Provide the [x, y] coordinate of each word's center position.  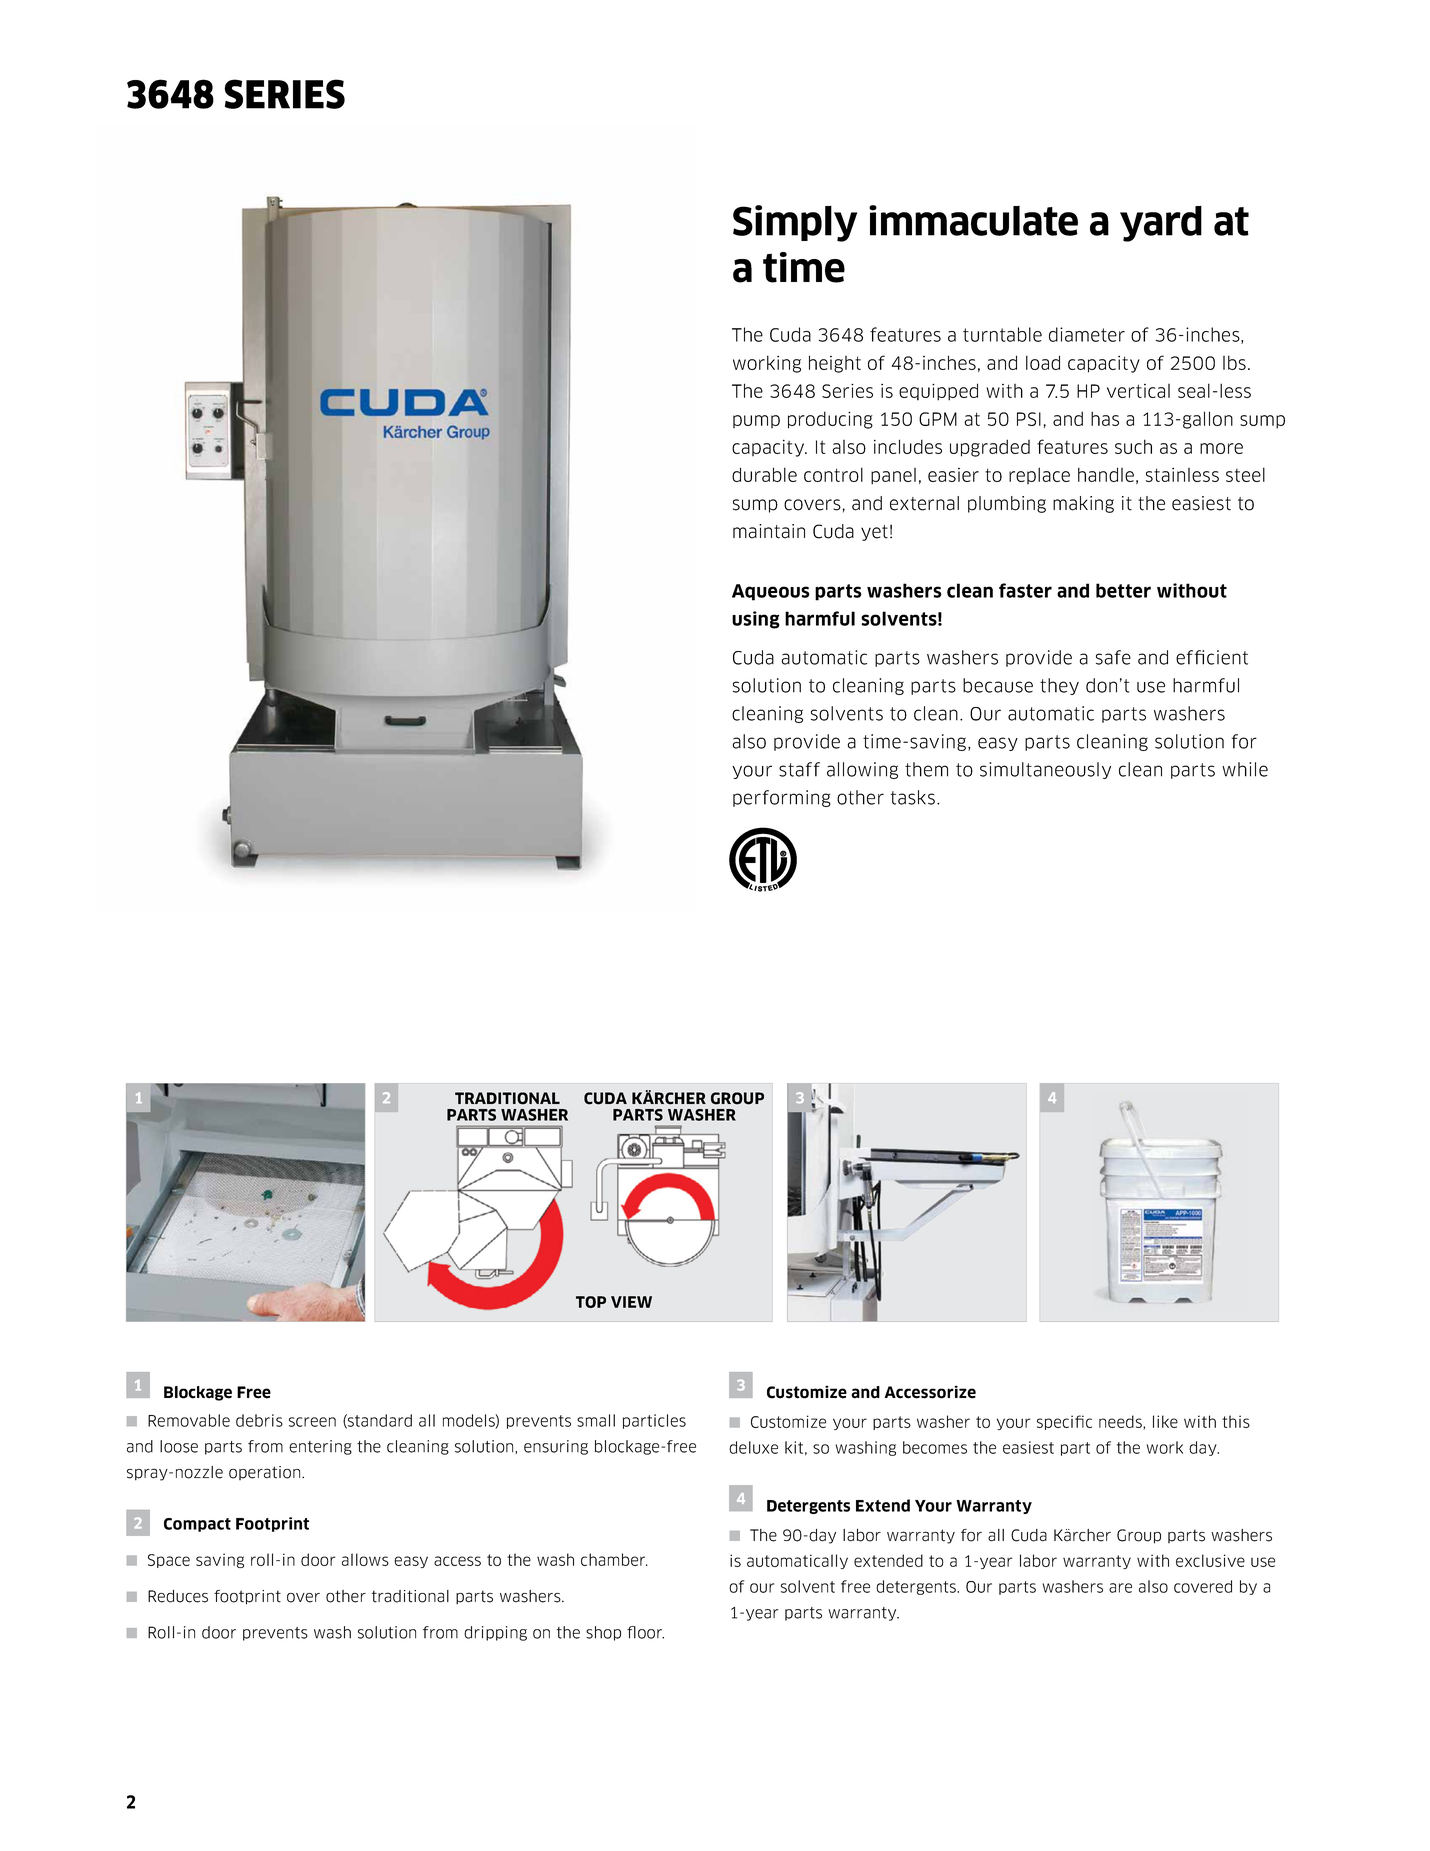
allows [365, 1559]
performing [782, 798]
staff [799, 769]
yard [1161, 224]
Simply [795, 223]
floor [645, 1632]
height [835, 364]
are [1120, 1588]
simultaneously [1045, 770]
